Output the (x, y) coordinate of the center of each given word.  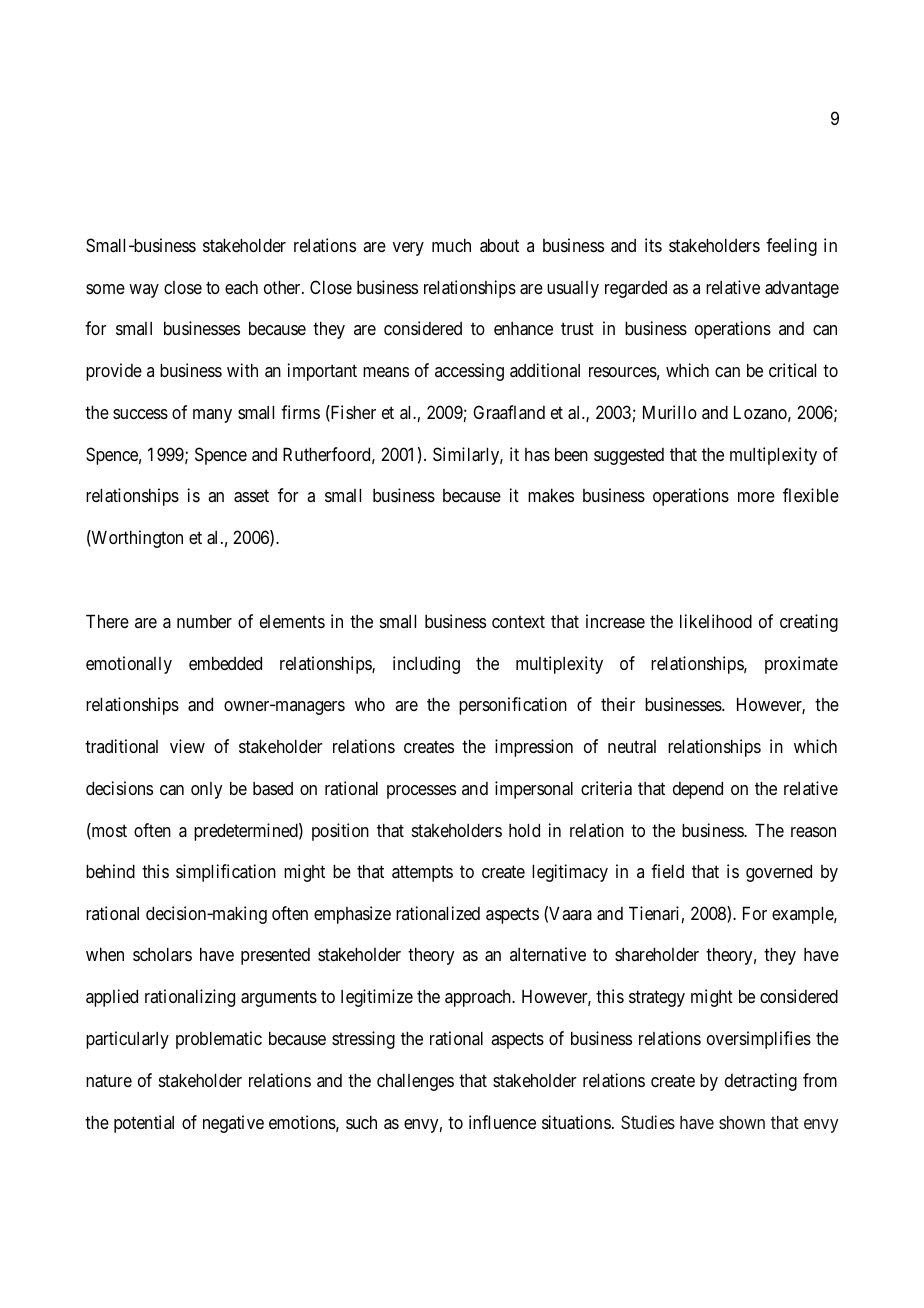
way (144, 291)
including (426, 665)
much (451, 245)
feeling (791, 247)
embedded (225, 663)
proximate (801, 665)
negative (233, 1124)
